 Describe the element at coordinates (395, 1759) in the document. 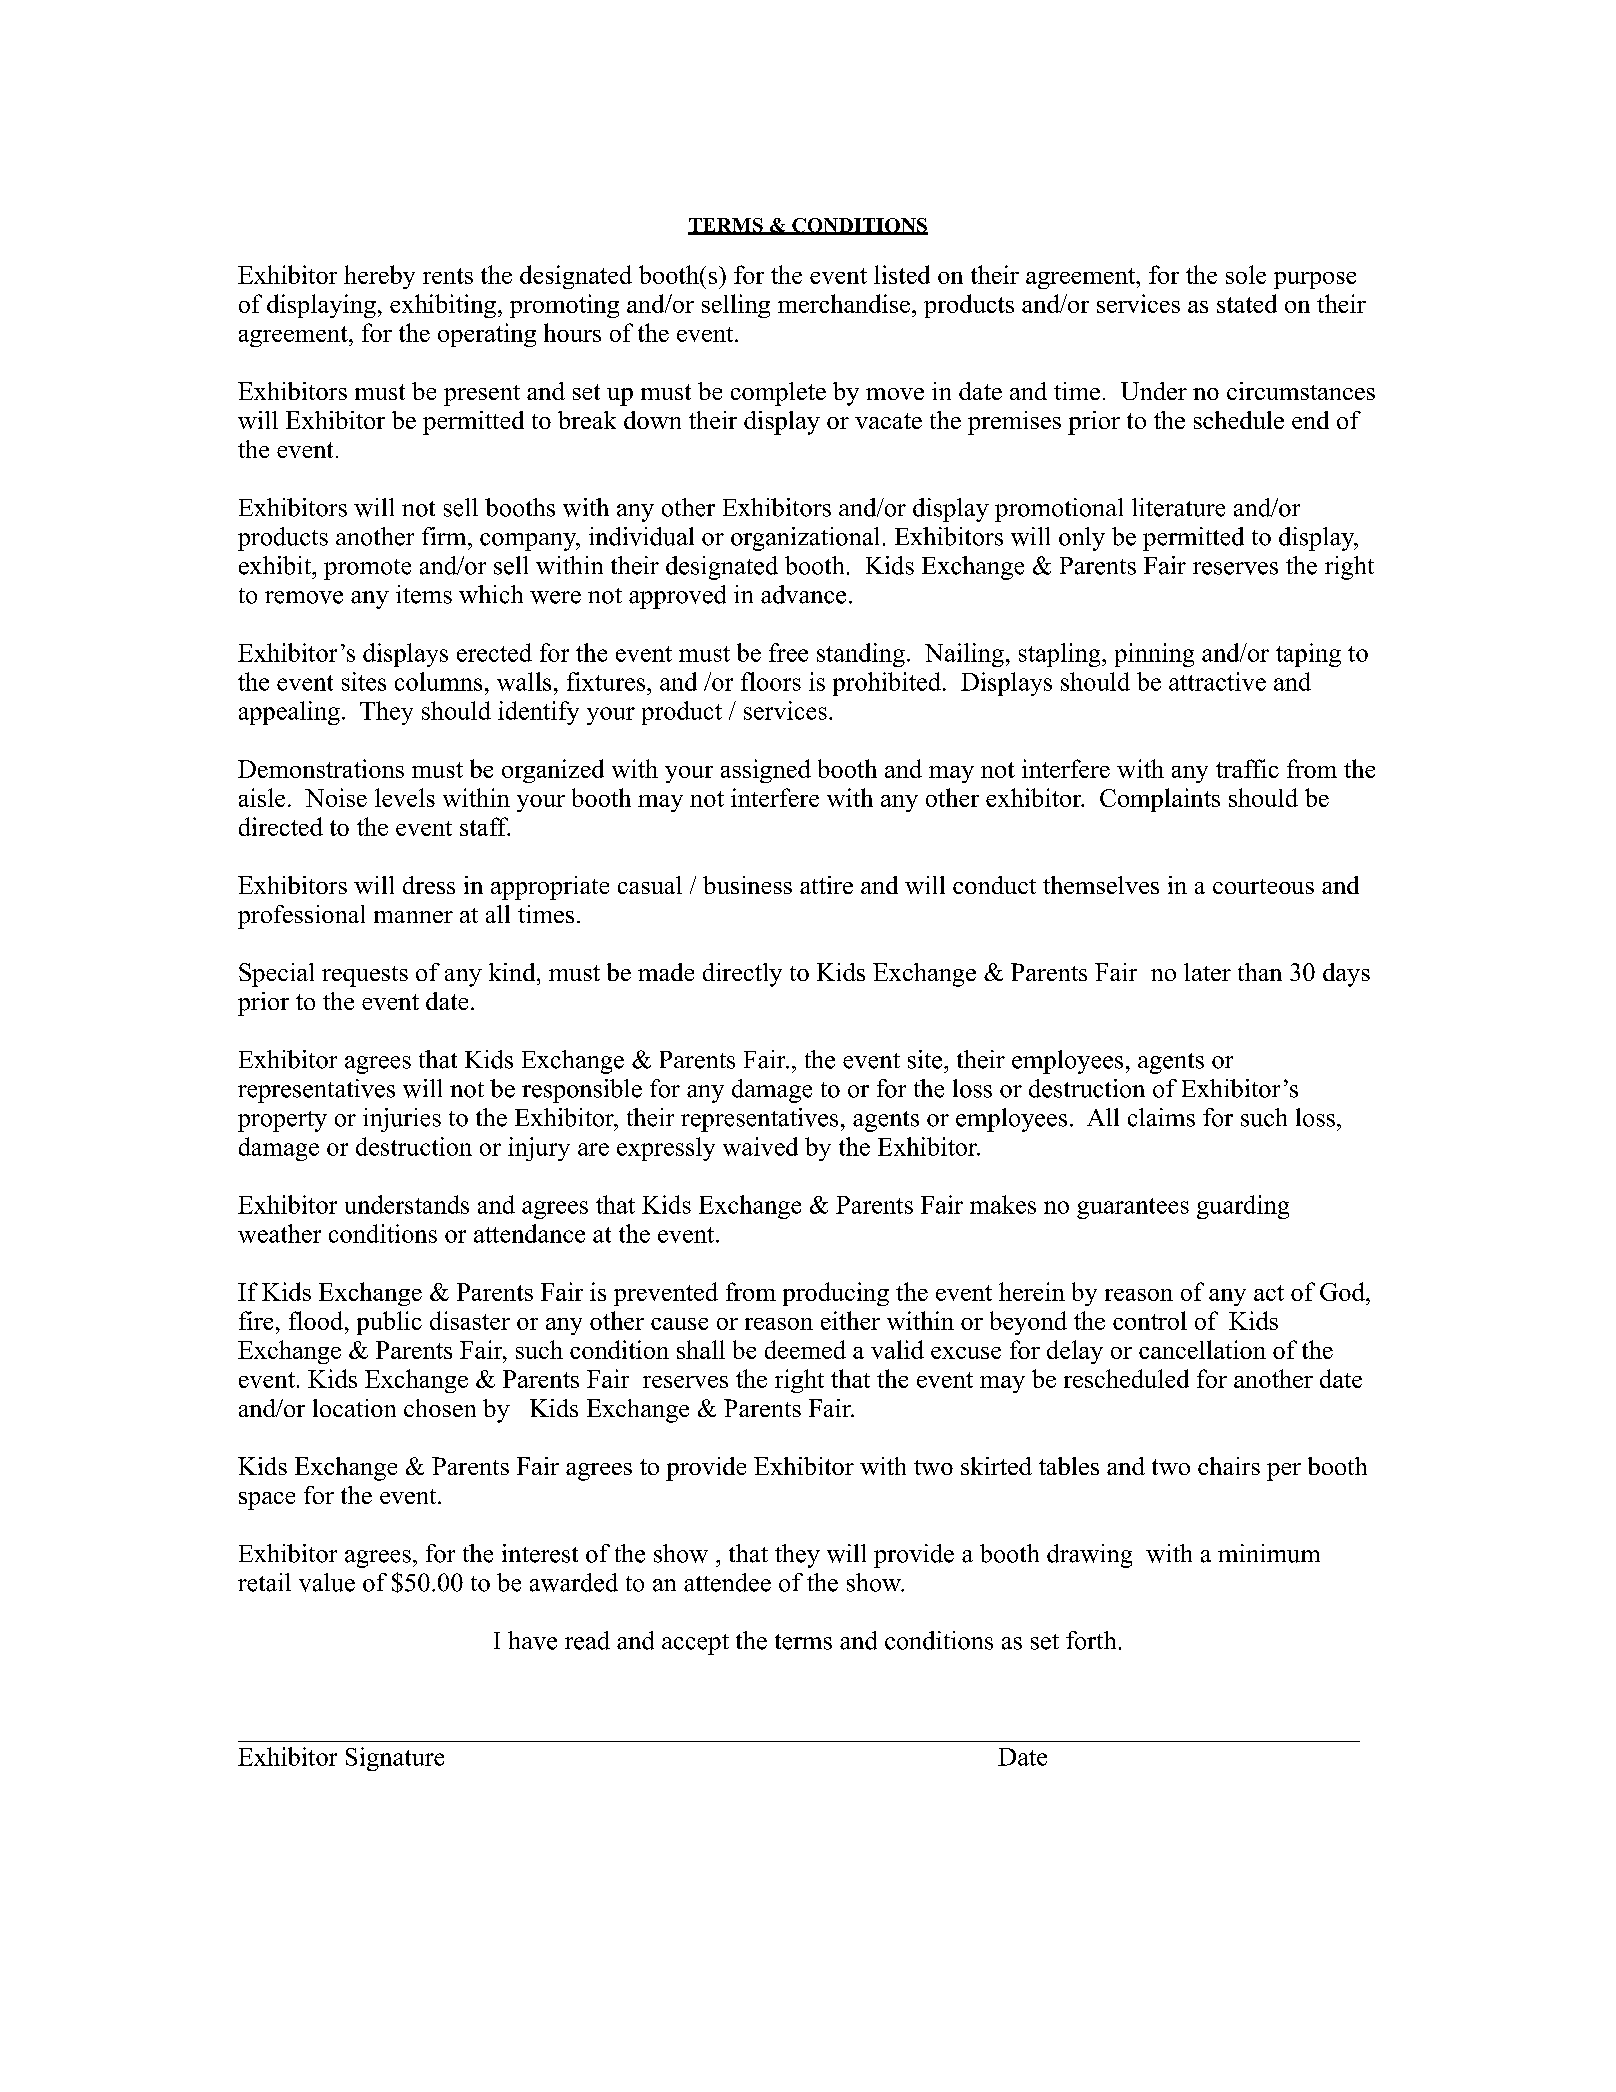

I see `Signature` at that location.
